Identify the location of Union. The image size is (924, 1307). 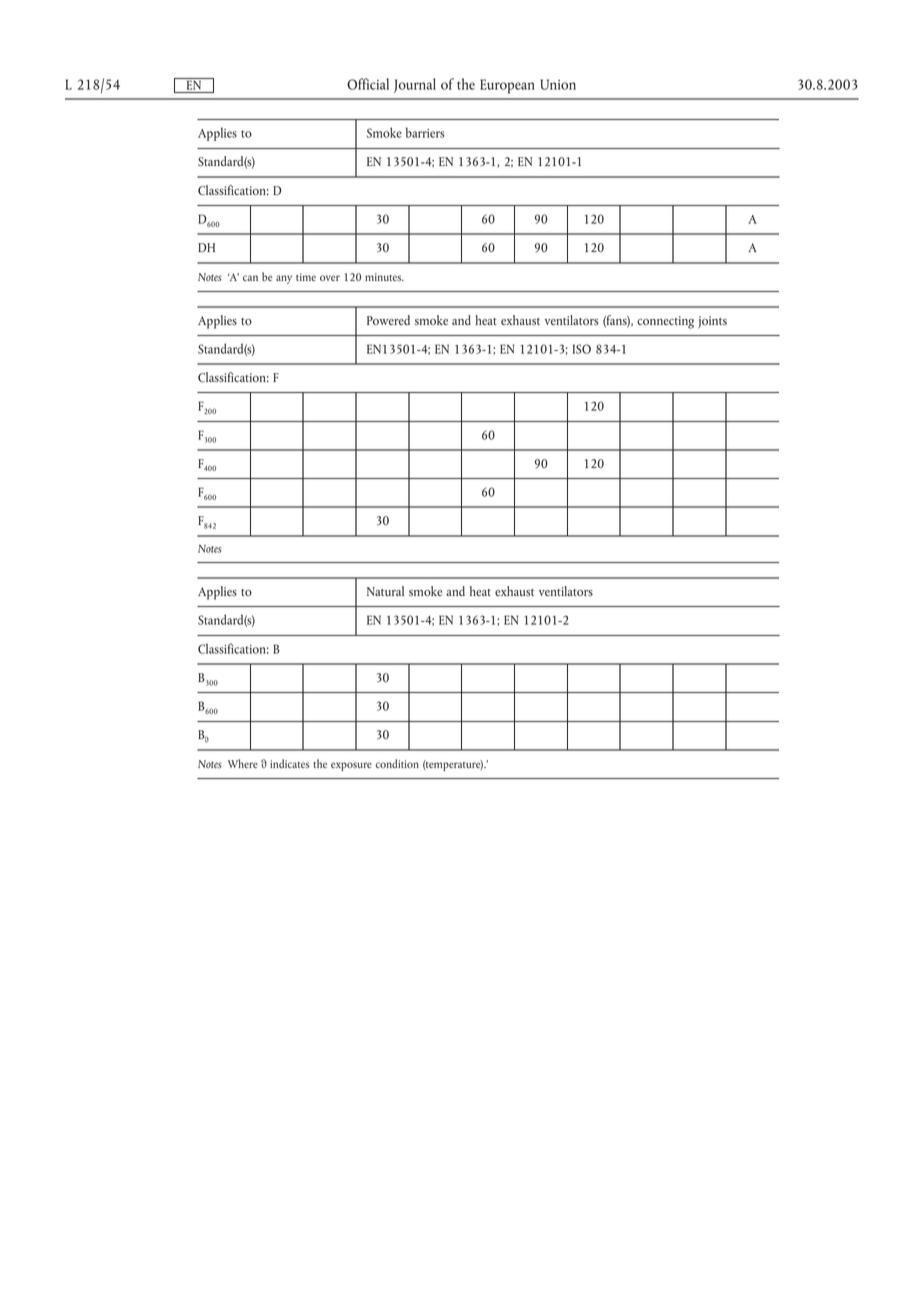
(558, 84).
